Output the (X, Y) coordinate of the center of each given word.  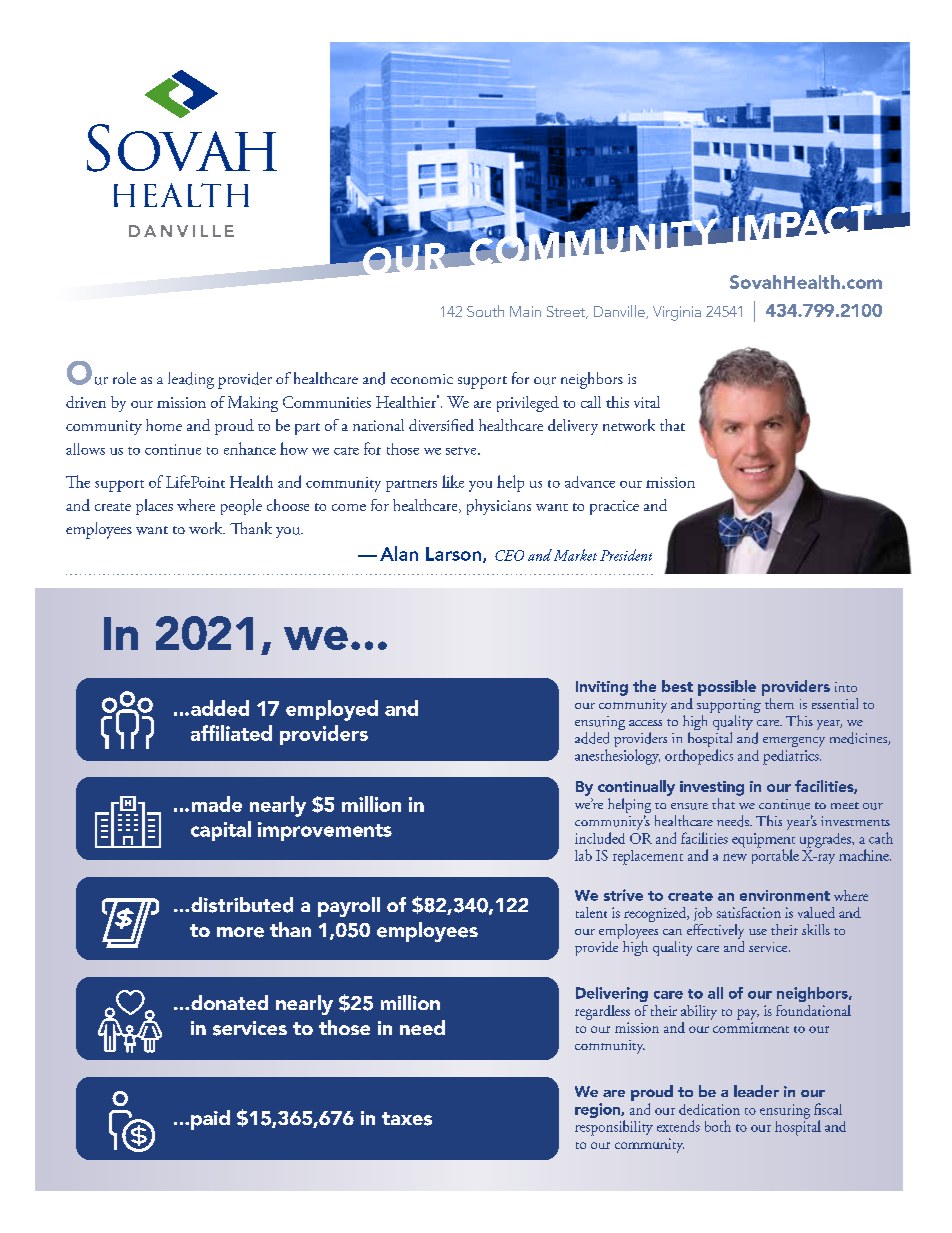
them (779, 703)
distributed (242, 905)
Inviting (602, 688)
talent (591, 912)
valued (816, 912)
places (154, 507)
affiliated (231, 733)
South (485, 311)
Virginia (677, 313)
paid (210, 1120)
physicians (499, 507)
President (626, 555)
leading (191, 380)
